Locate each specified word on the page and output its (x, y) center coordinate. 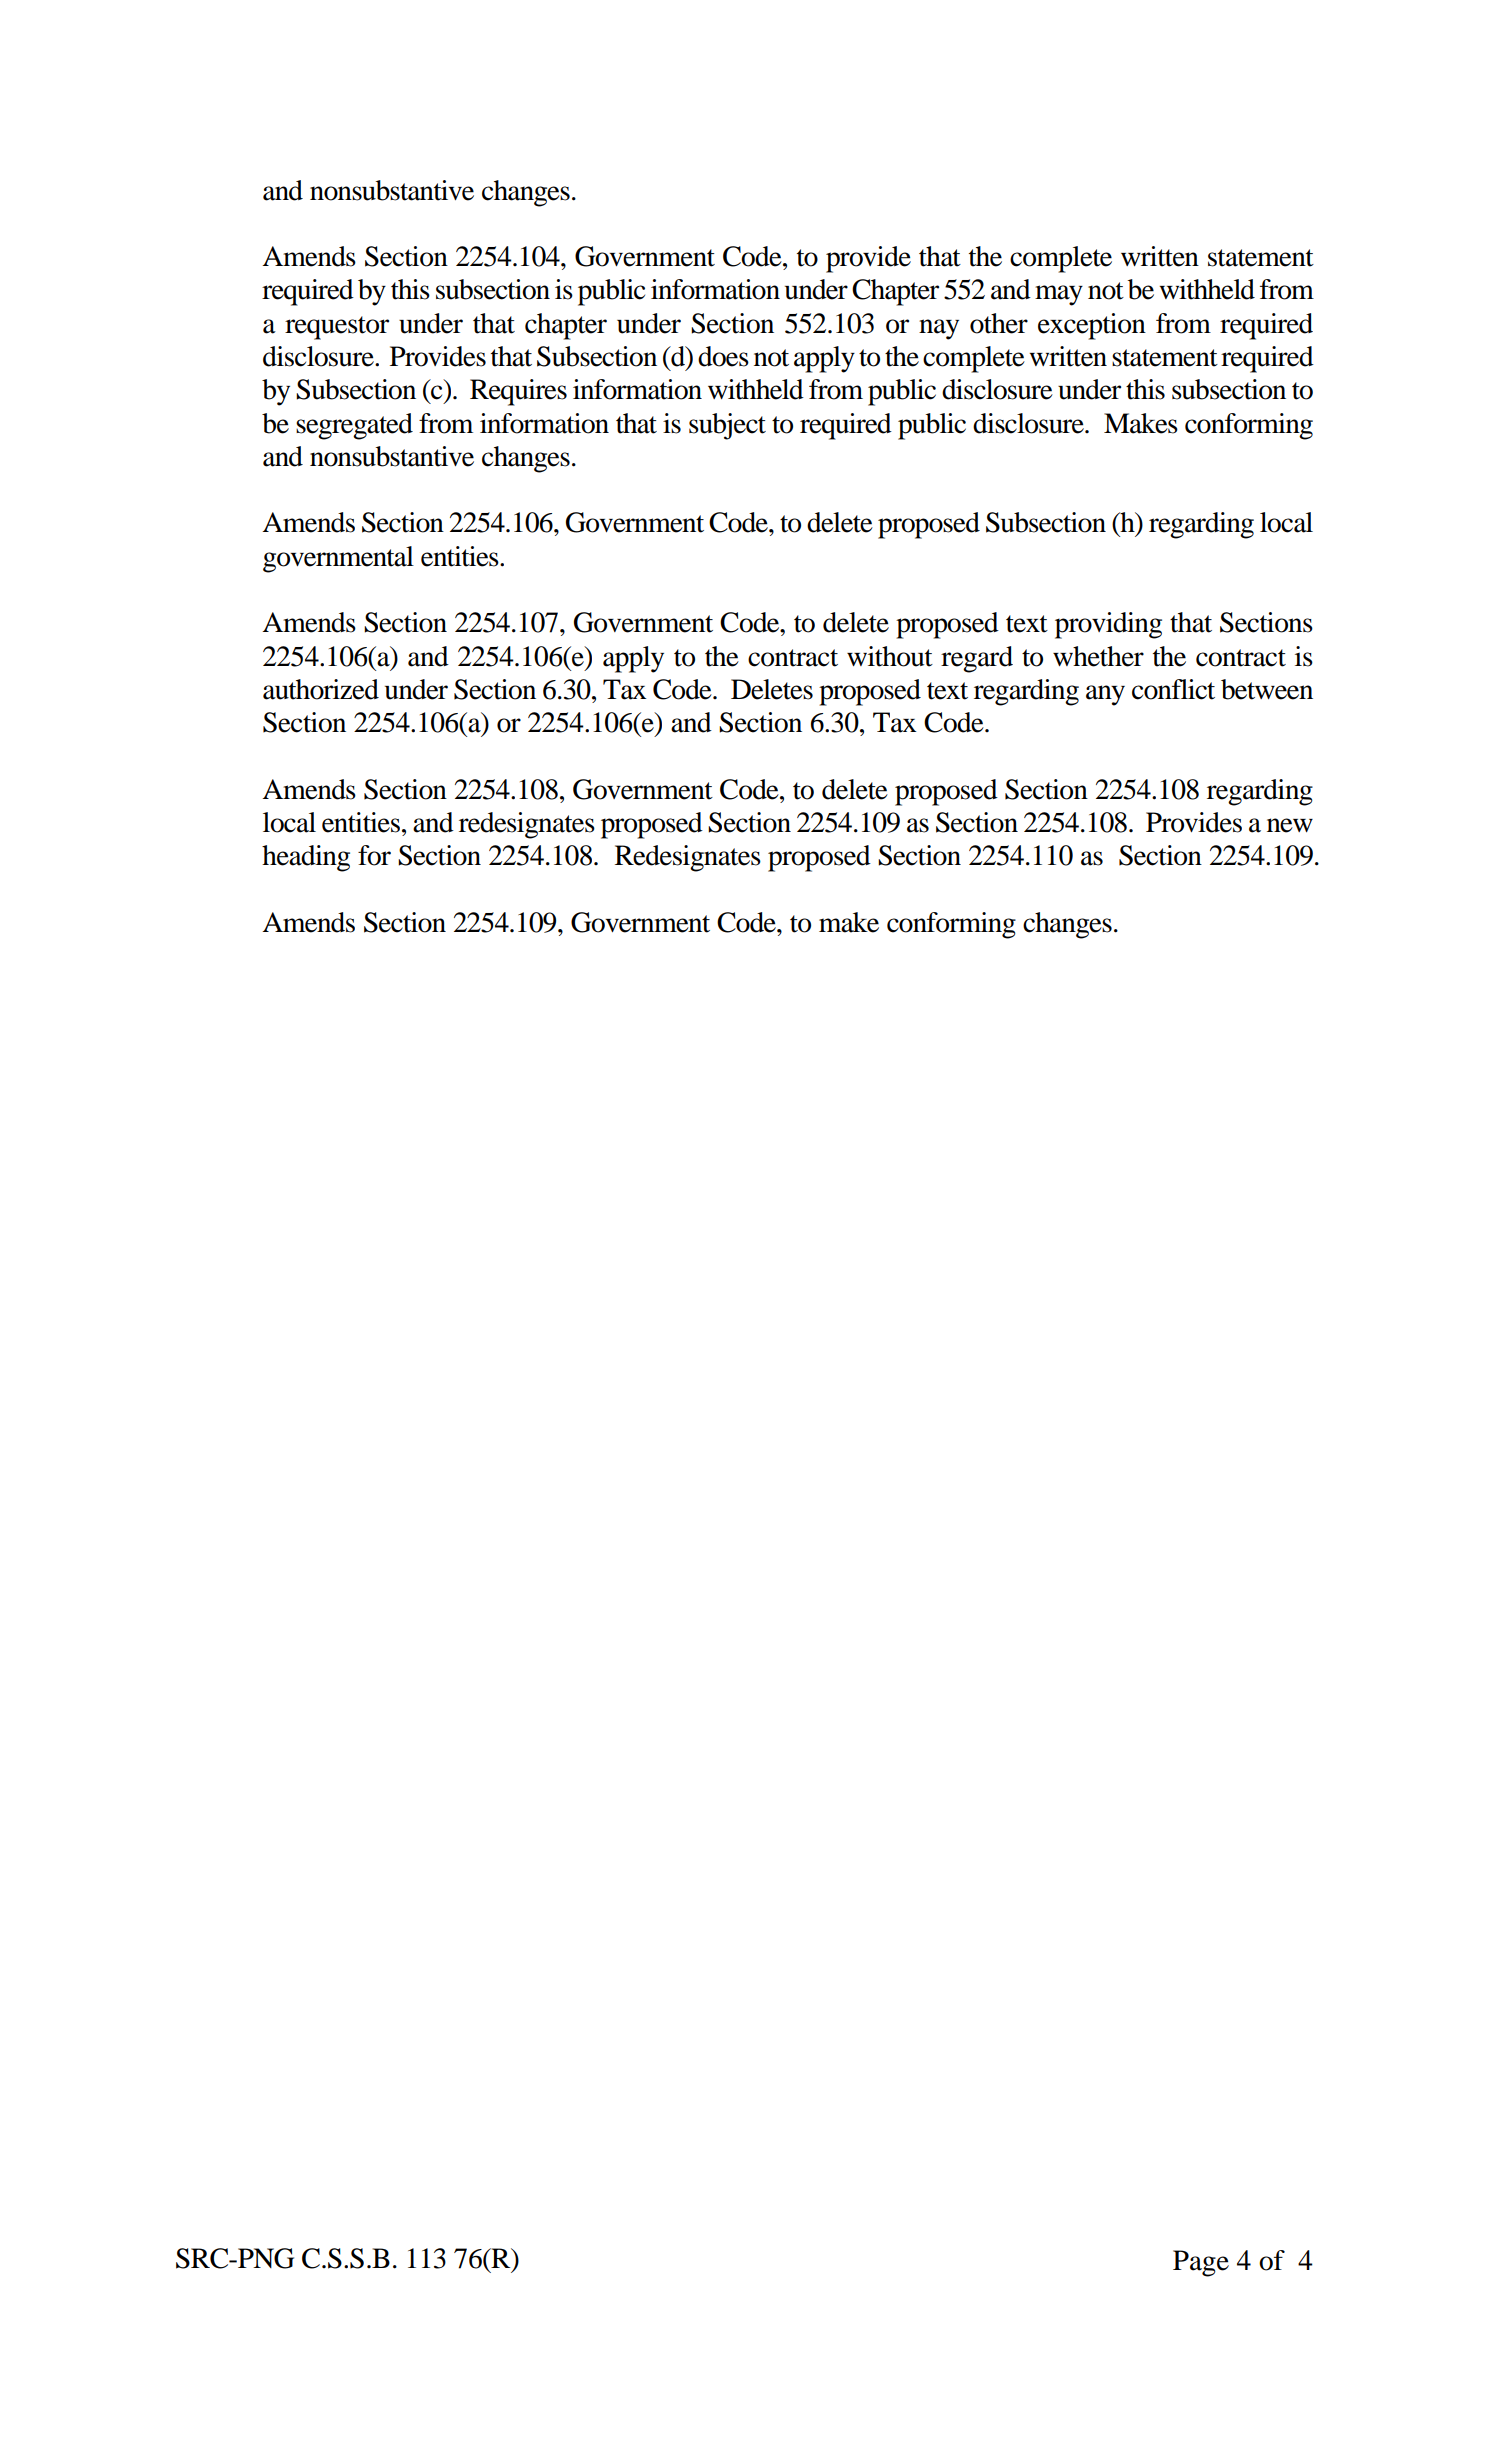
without (890, 656)
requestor (337, 328)
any (1105, 695)
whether (1098, 656)
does (723, 356)
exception (1092, 326)
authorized (321, 689)
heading (306, 858)
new (1290, 825)
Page (1201, 2263)
